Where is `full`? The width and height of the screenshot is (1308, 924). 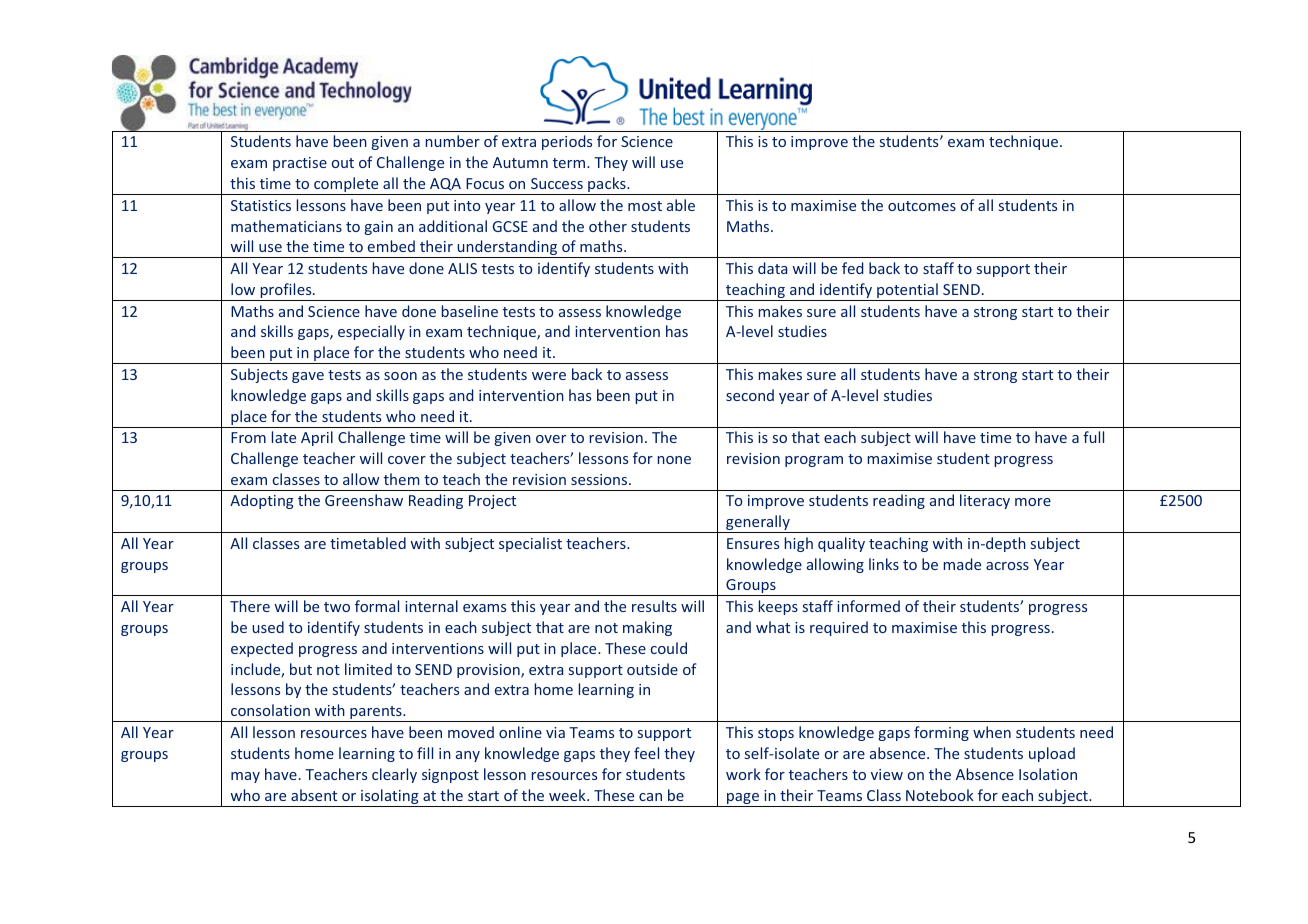 full is located at coordinates (1093, 437).
